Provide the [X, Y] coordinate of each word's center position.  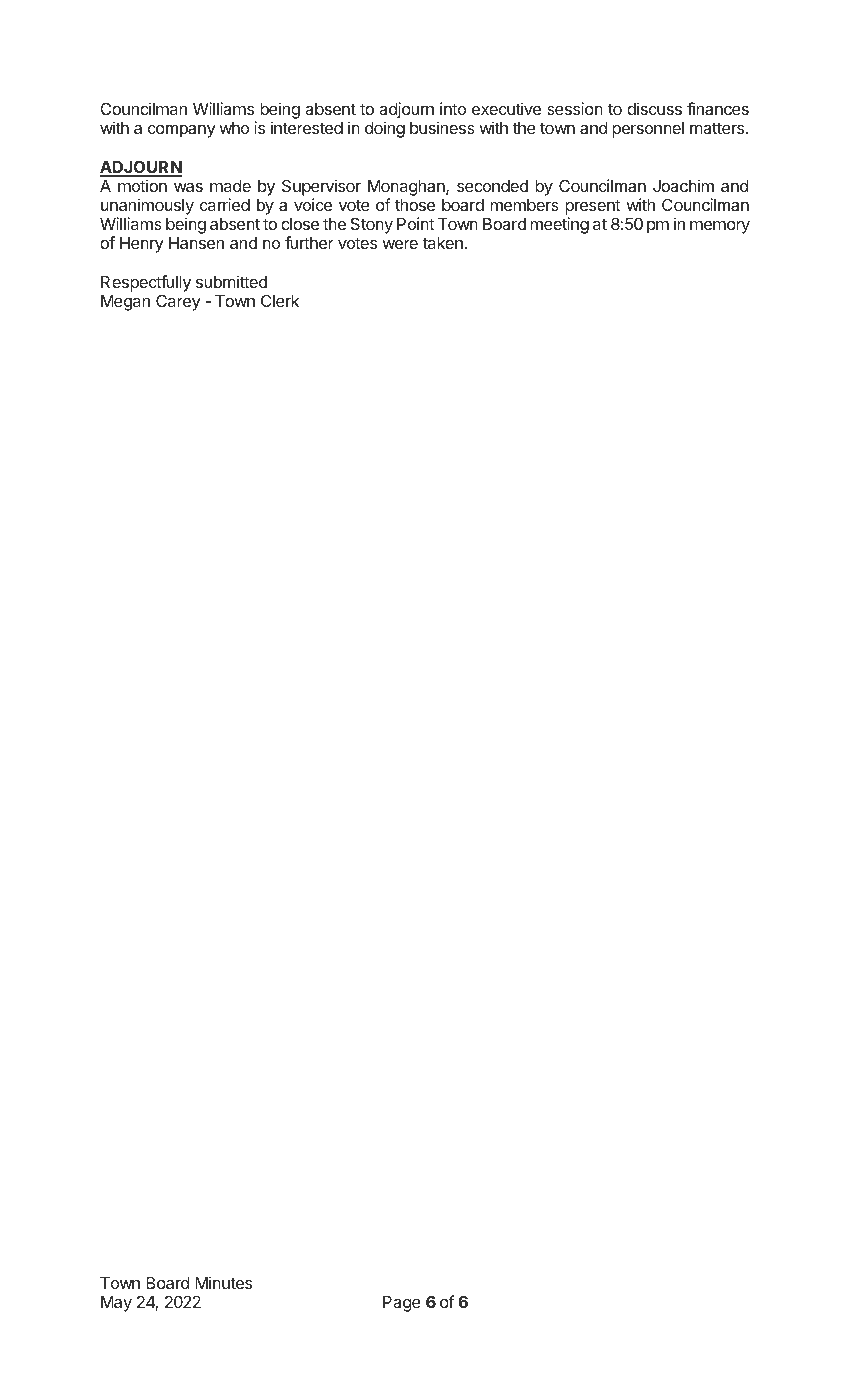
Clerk [280, 300]
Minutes [223, 1282]
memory [720, 227]
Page [402, 1304]
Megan [125, 303]
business [442, 127]
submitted [231, 281]
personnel [648, 130]
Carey [178, 302]
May [116, 1304]
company [181, 131]
